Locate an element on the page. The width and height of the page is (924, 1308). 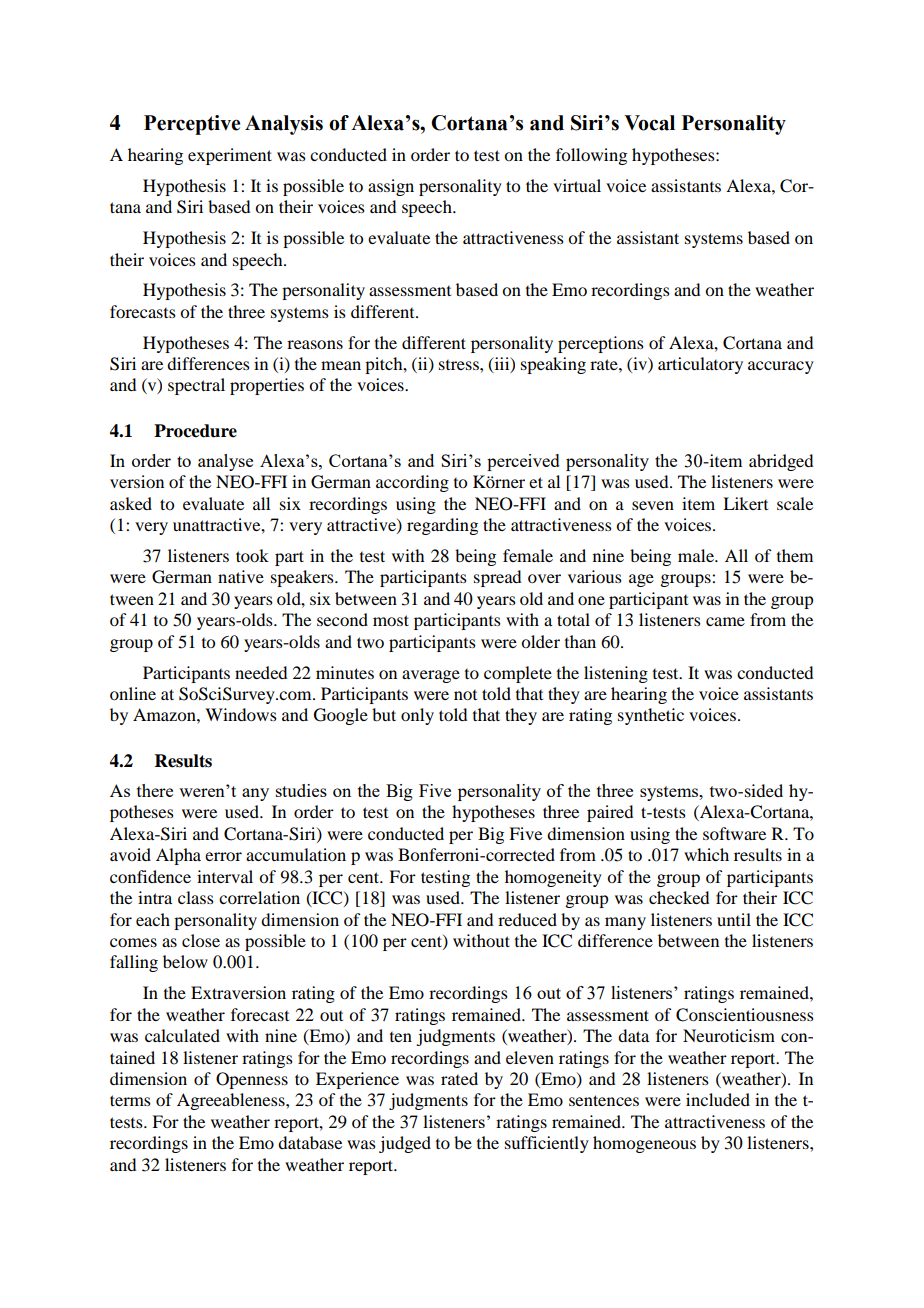
came is located at coordinates (725, 621).
